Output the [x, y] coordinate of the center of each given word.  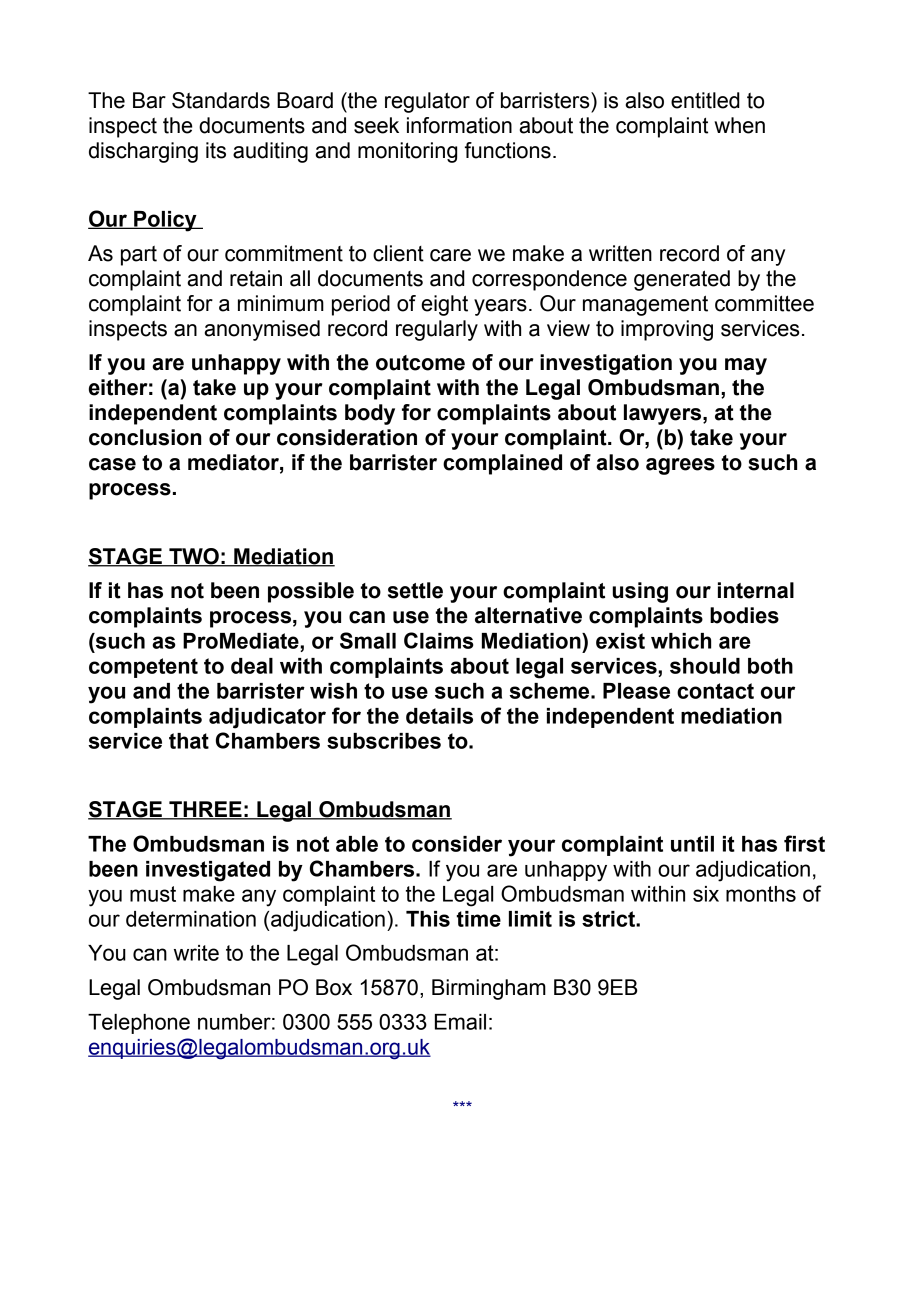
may [746, 366]
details [439, 716]
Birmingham [489, 989]
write [196, 953]
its [216, 150]
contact [715, 691]
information [459, 125]
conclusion [145, 437]
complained [502, 464]
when [739, 125]
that [189, 741]
